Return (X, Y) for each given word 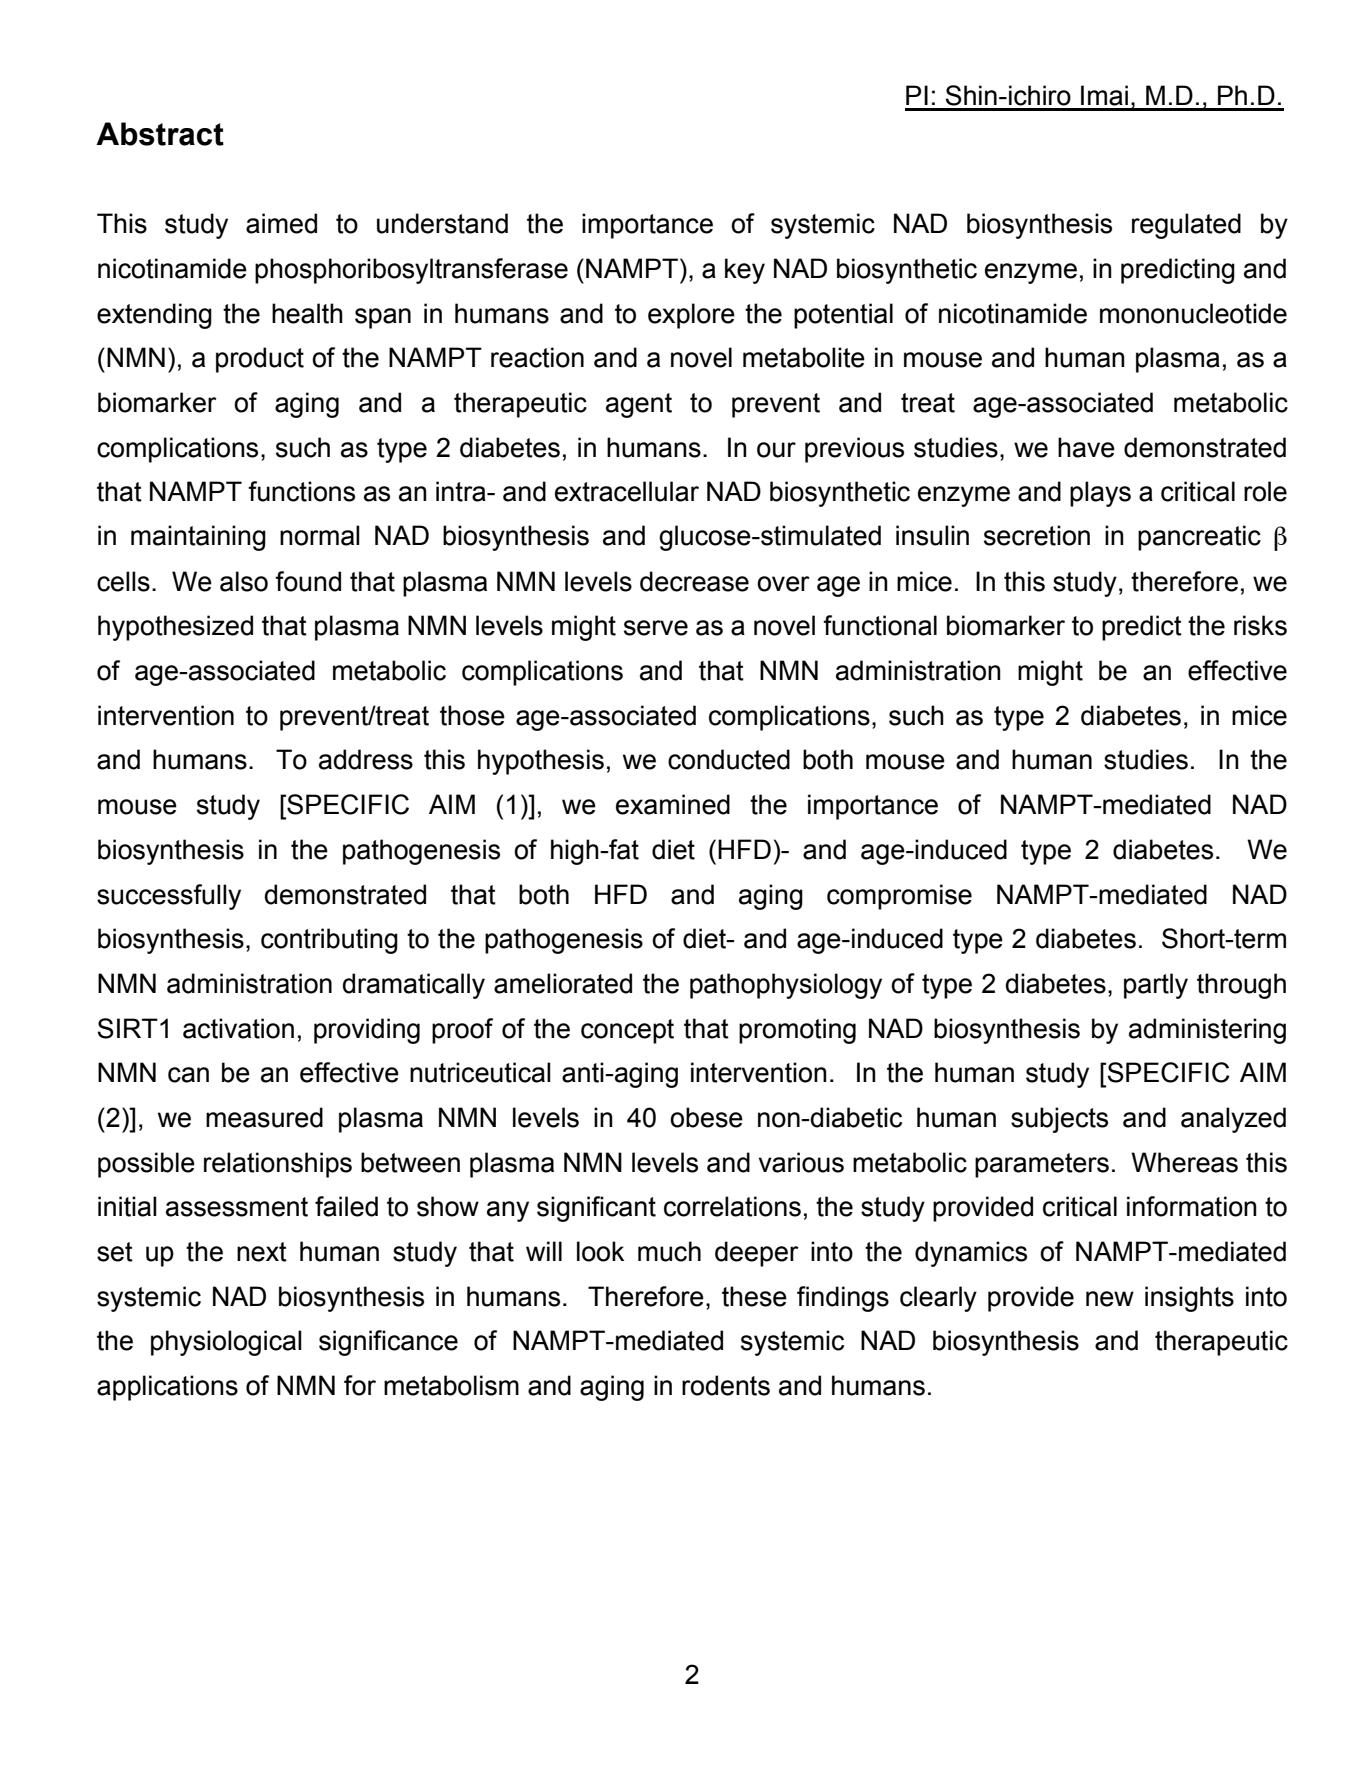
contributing (329, 941)
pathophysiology (786, 986)
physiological (226, 1343)
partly (1156, 986)
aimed (281, 223)
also (244, 581)
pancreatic (1199, 538)
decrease (694, 581)
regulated (1186, 226)
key (745, 271)
